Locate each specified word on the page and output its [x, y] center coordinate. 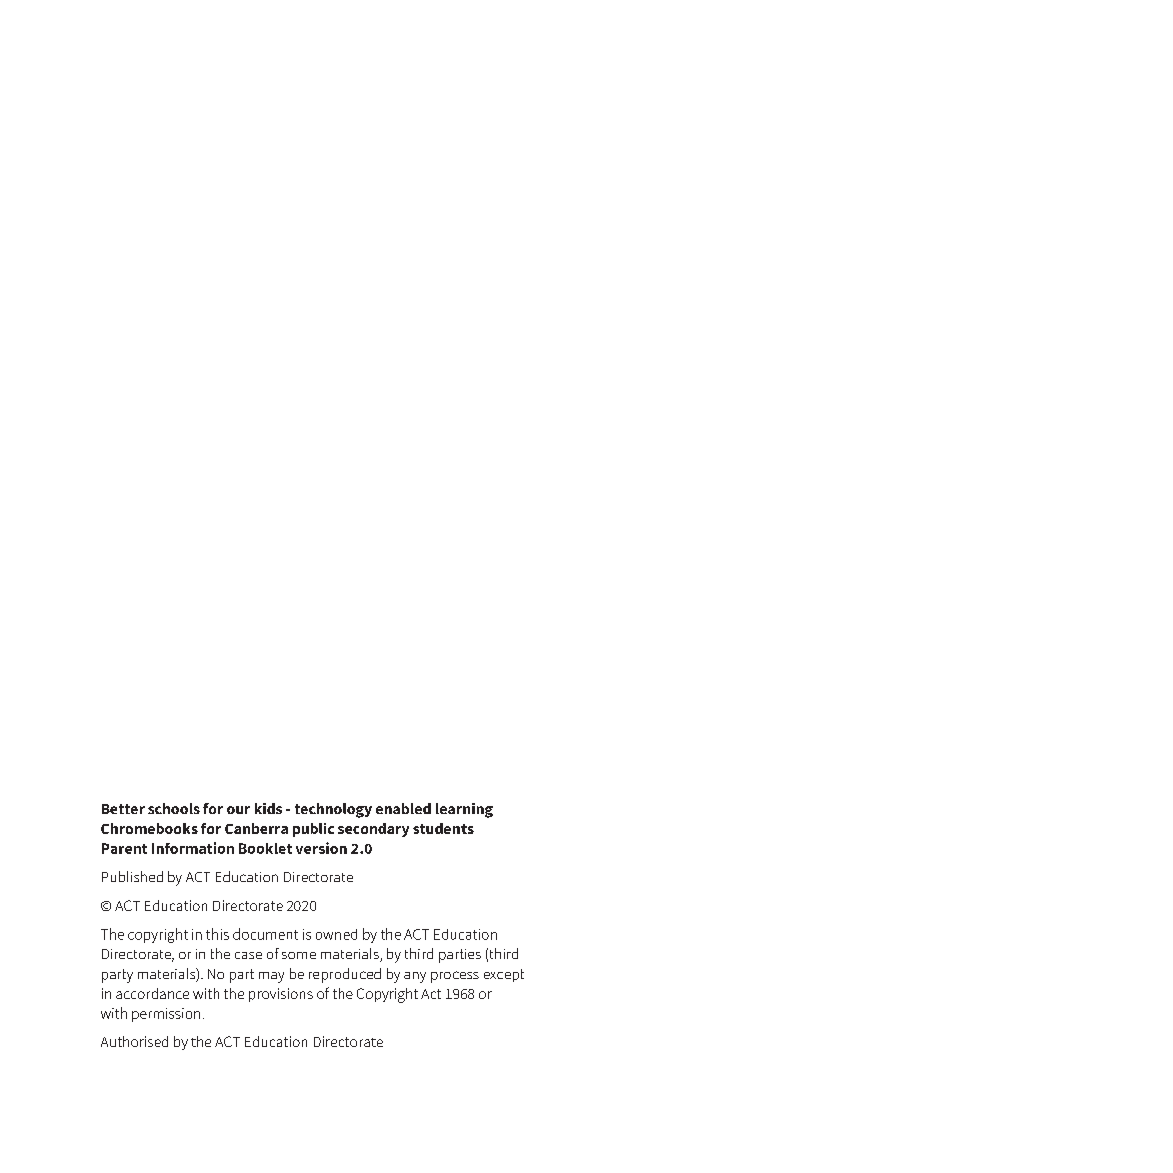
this [217, 934]
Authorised [134, 1041]
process [455, 977]
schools [174, 808]
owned [336, 934]
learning [464, 810]
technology [333, 810]
